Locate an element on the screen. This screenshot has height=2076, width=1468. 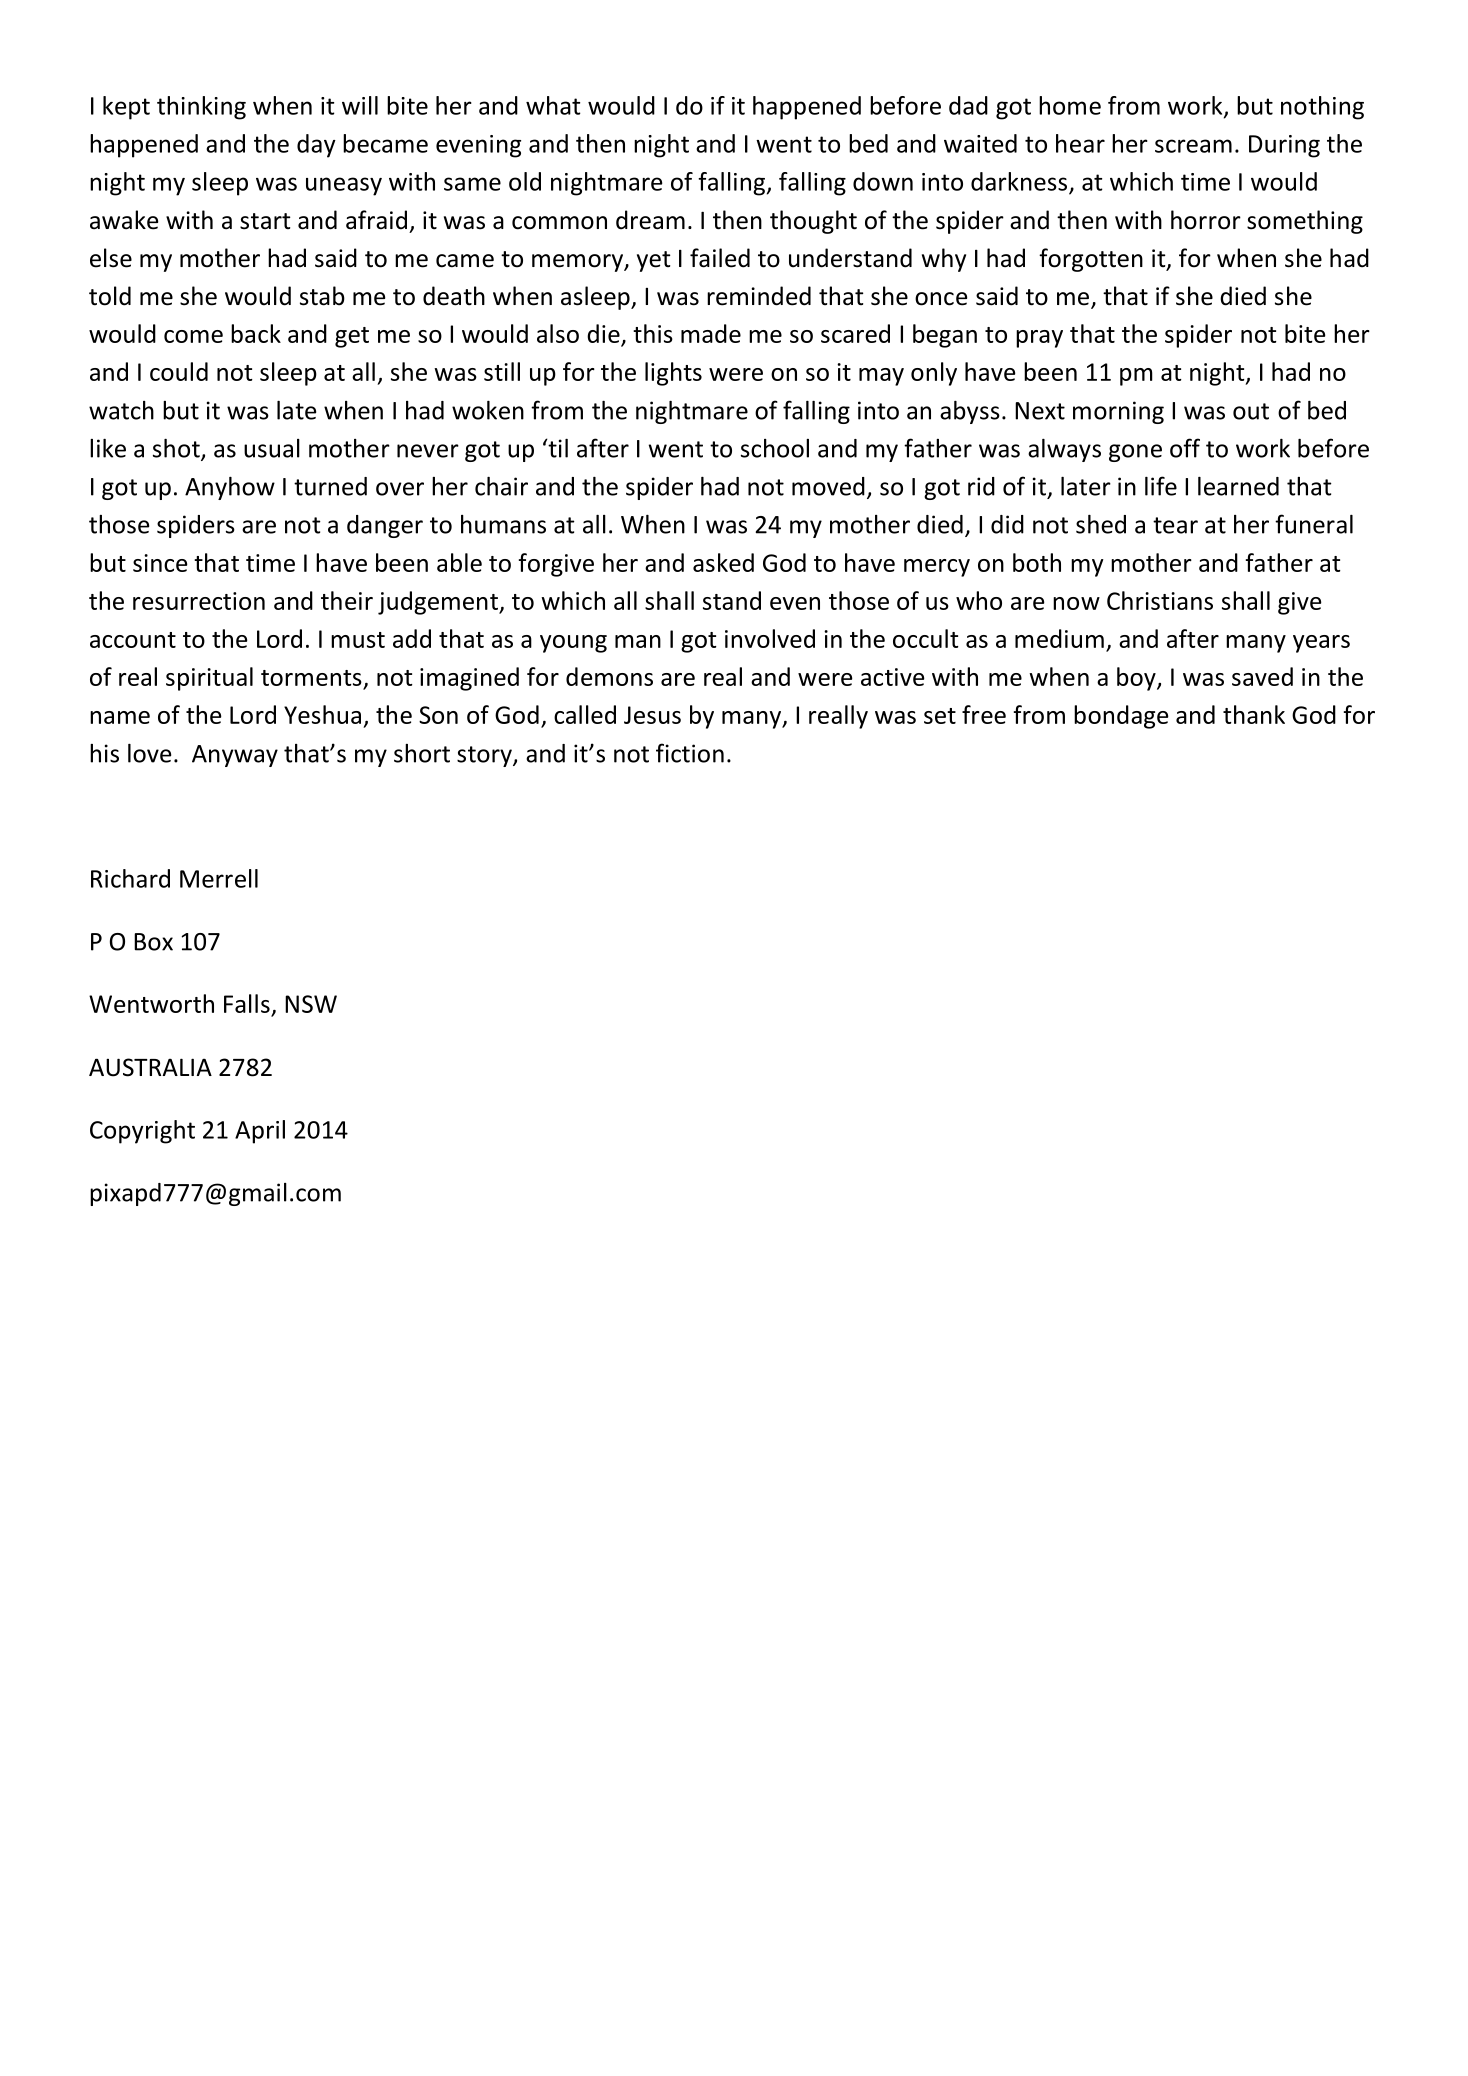
bondage is located at coordinates (1121, 717).
